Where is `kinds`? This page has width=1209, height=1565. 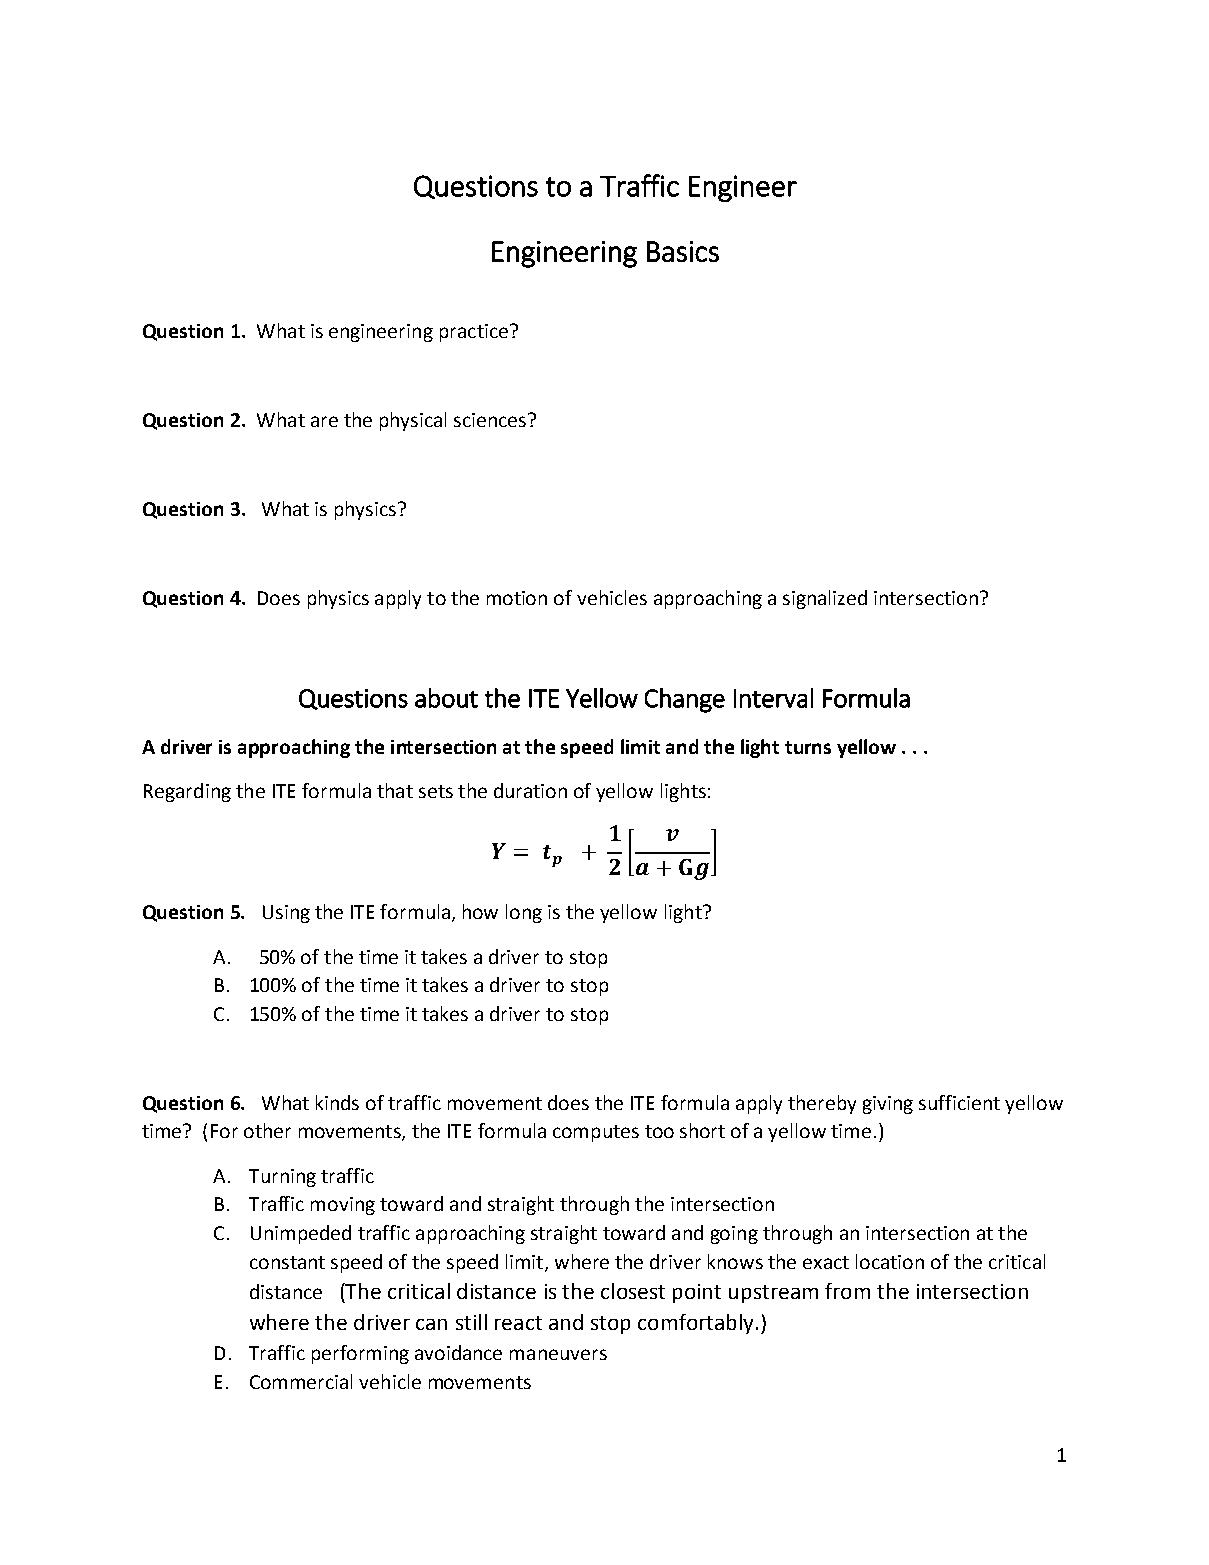
kinds is located at coordinates (337, 1102).
